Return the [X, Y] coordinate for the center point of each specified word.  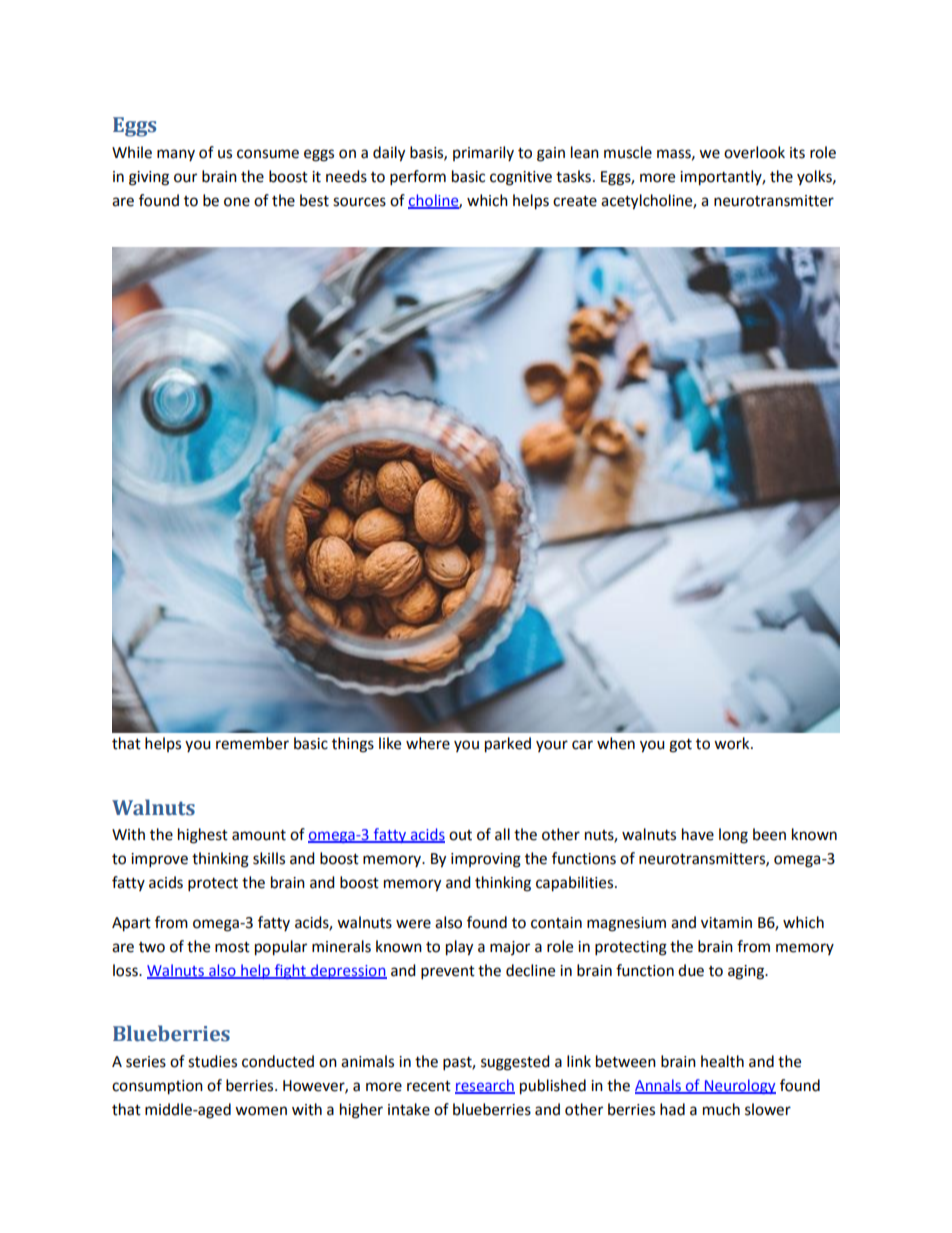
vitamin [726, 923]
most [232, 947]
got [680, 746]
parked [508, 745]
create [575, 201]
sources [359, 202]
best [314, 200]
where [428, 743]
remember [252, 743]
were [413, 924]
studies [212, 1061]
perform [418, 178]
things [353, 745]
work [733, 743]
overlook [754, 152]
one [237, 202]
